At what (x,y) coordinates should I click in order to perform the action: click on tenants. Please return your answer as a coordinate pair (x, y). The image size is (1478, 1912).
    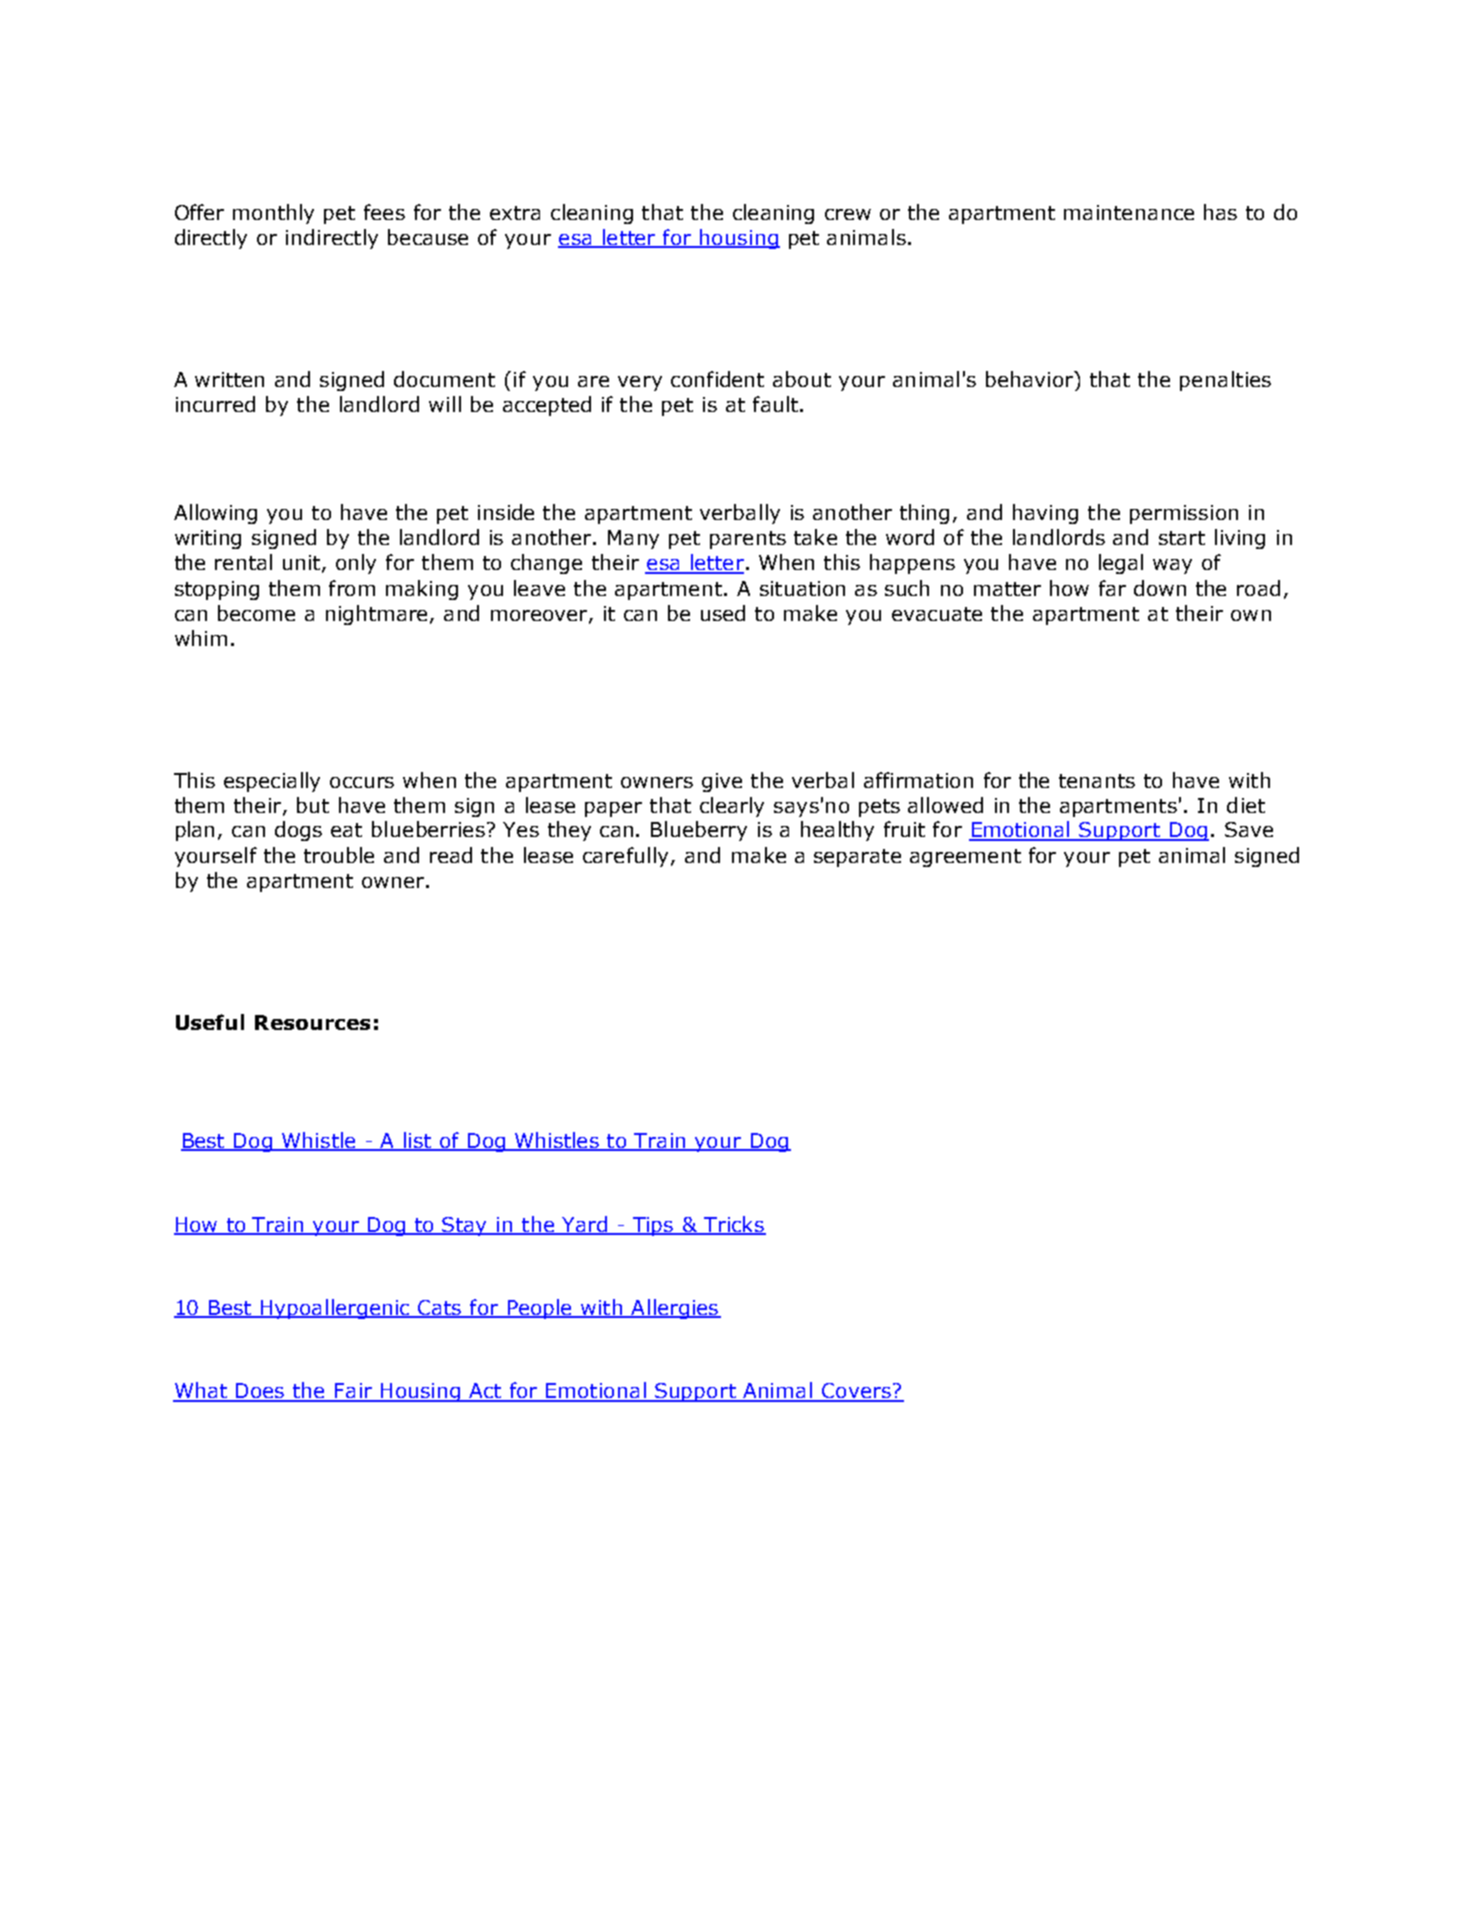
    Looking at the image, I should click on (1097, 781).
